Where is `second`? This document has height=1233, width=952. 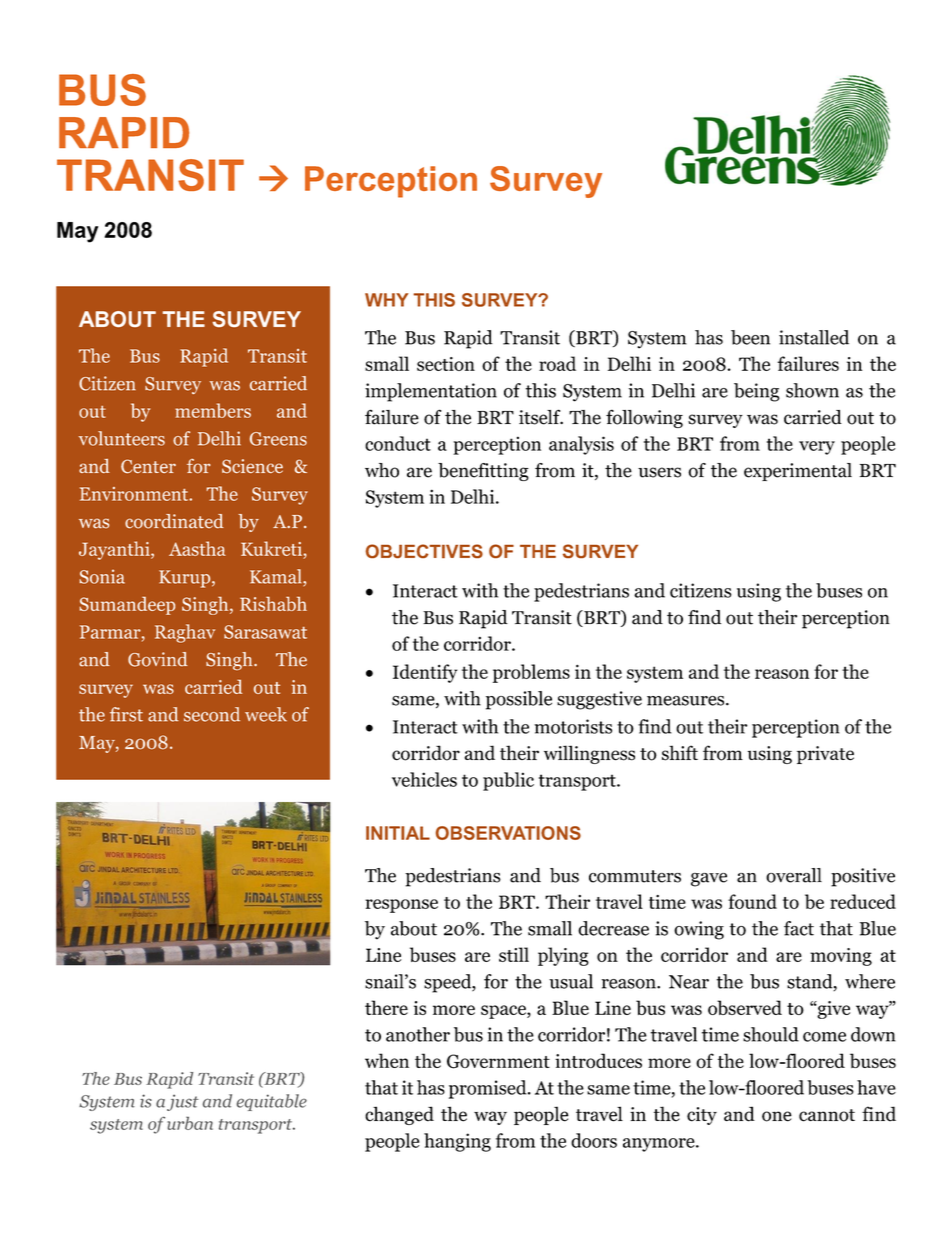 second is located at coordinates (212, 714).
